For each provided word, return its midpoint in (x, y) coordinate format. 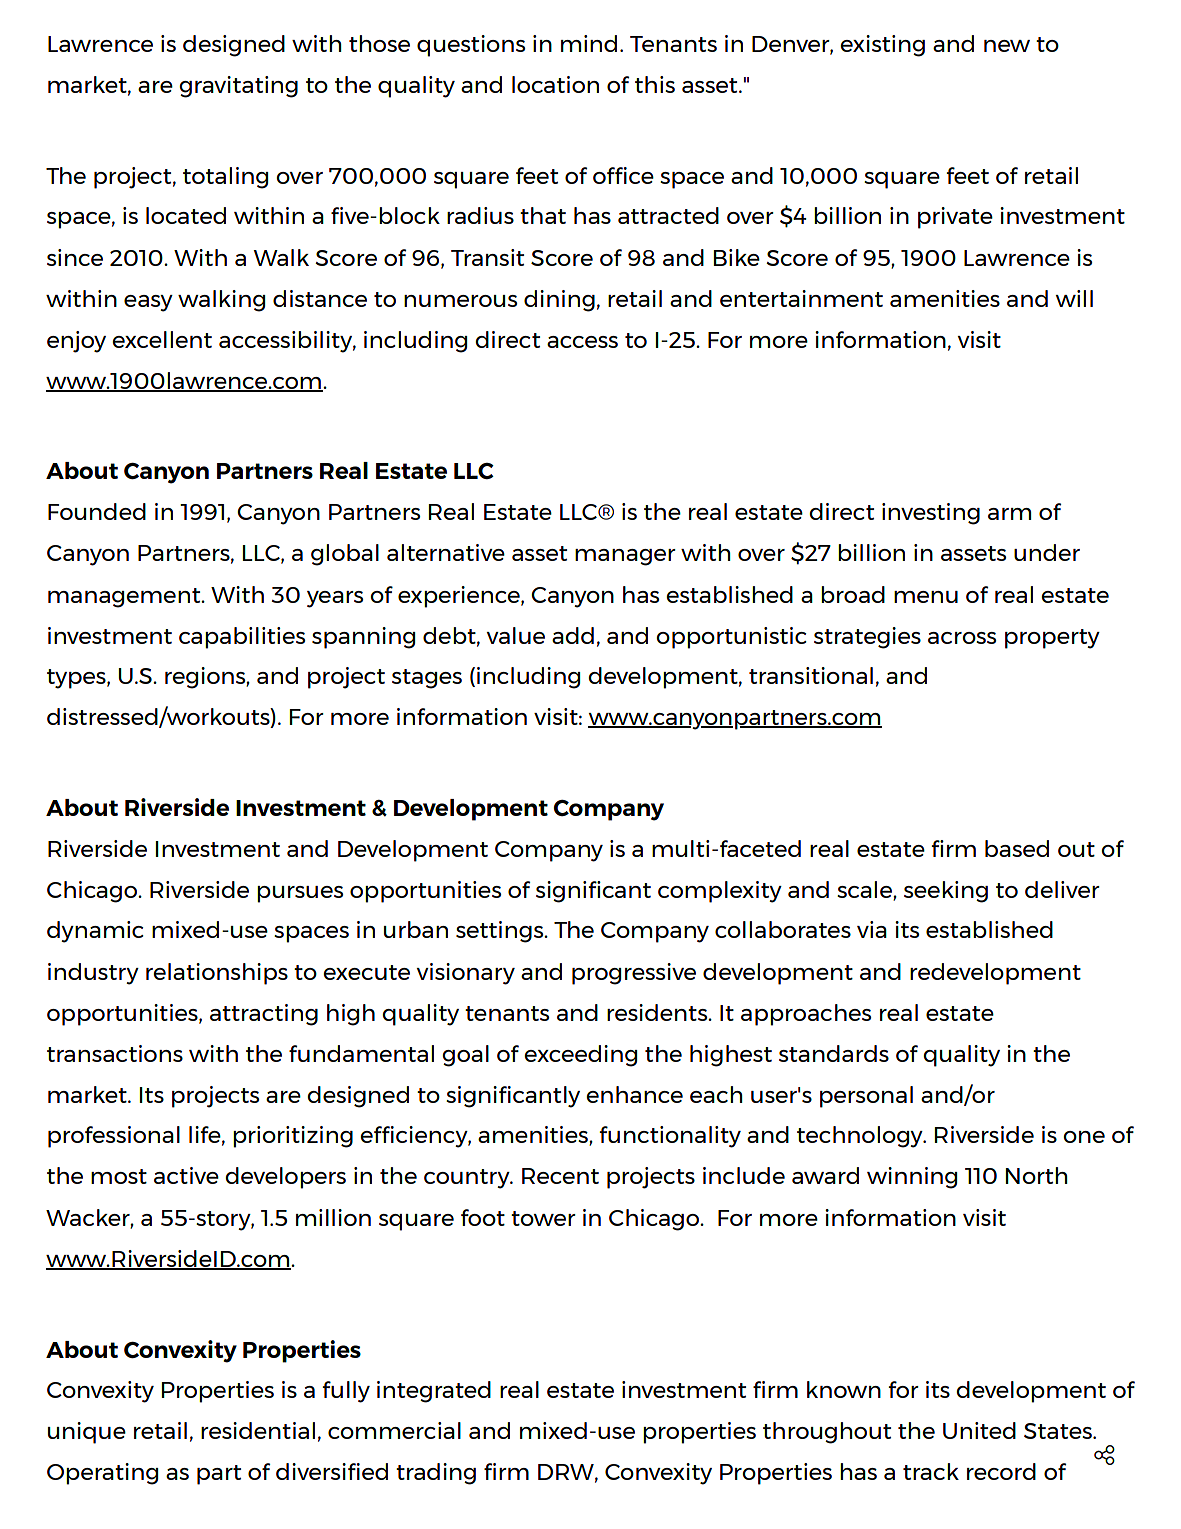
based (1017, 848)
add (573, 635)
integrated (434, 1392)
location (555, 84)
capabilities (242, 638)
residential (258, 1430)
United (979, 1430)
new (1007, 46)
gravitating (238, 87)
